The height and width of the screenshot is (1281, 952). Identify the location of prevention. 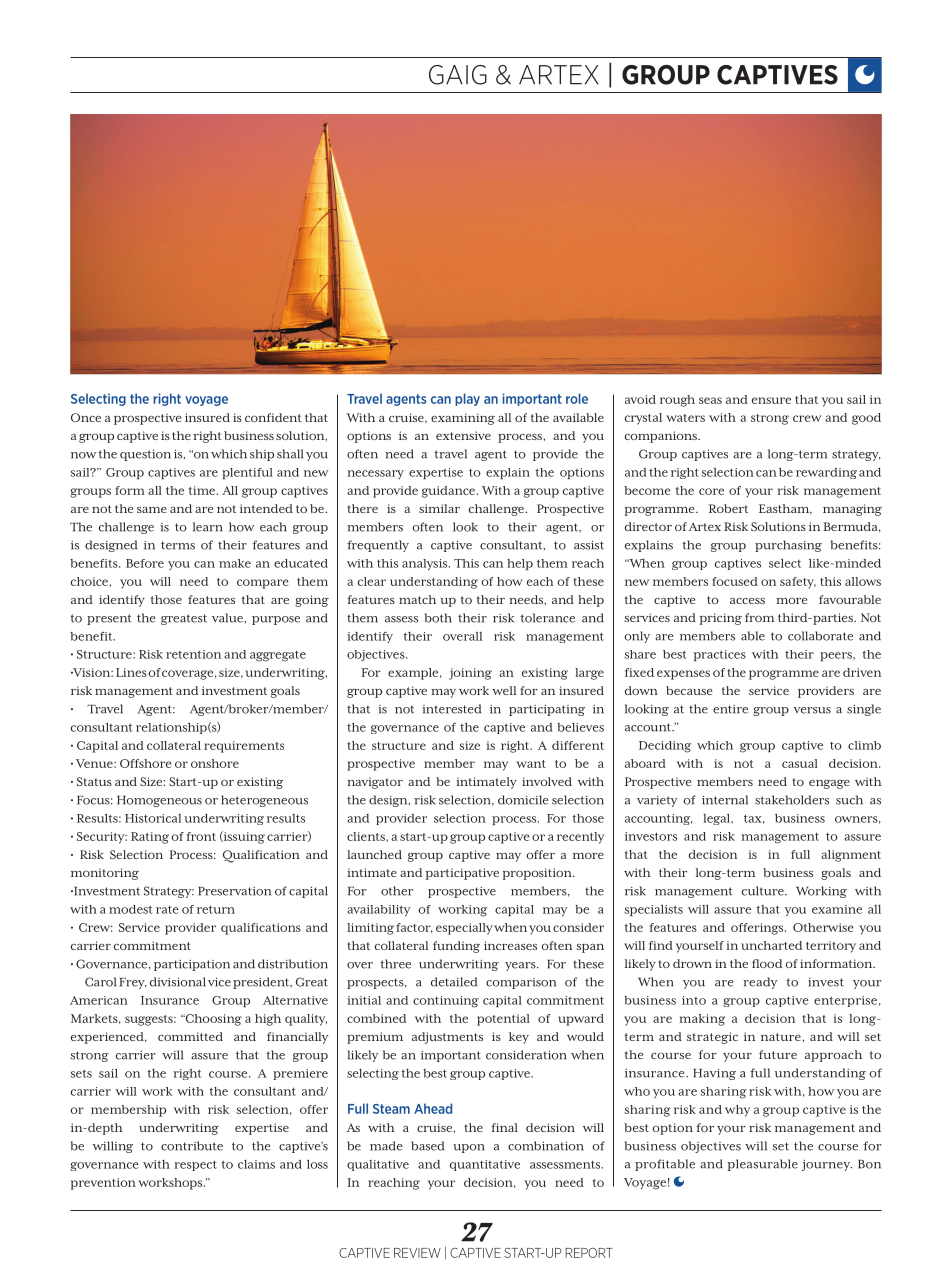
(103, 1184).
